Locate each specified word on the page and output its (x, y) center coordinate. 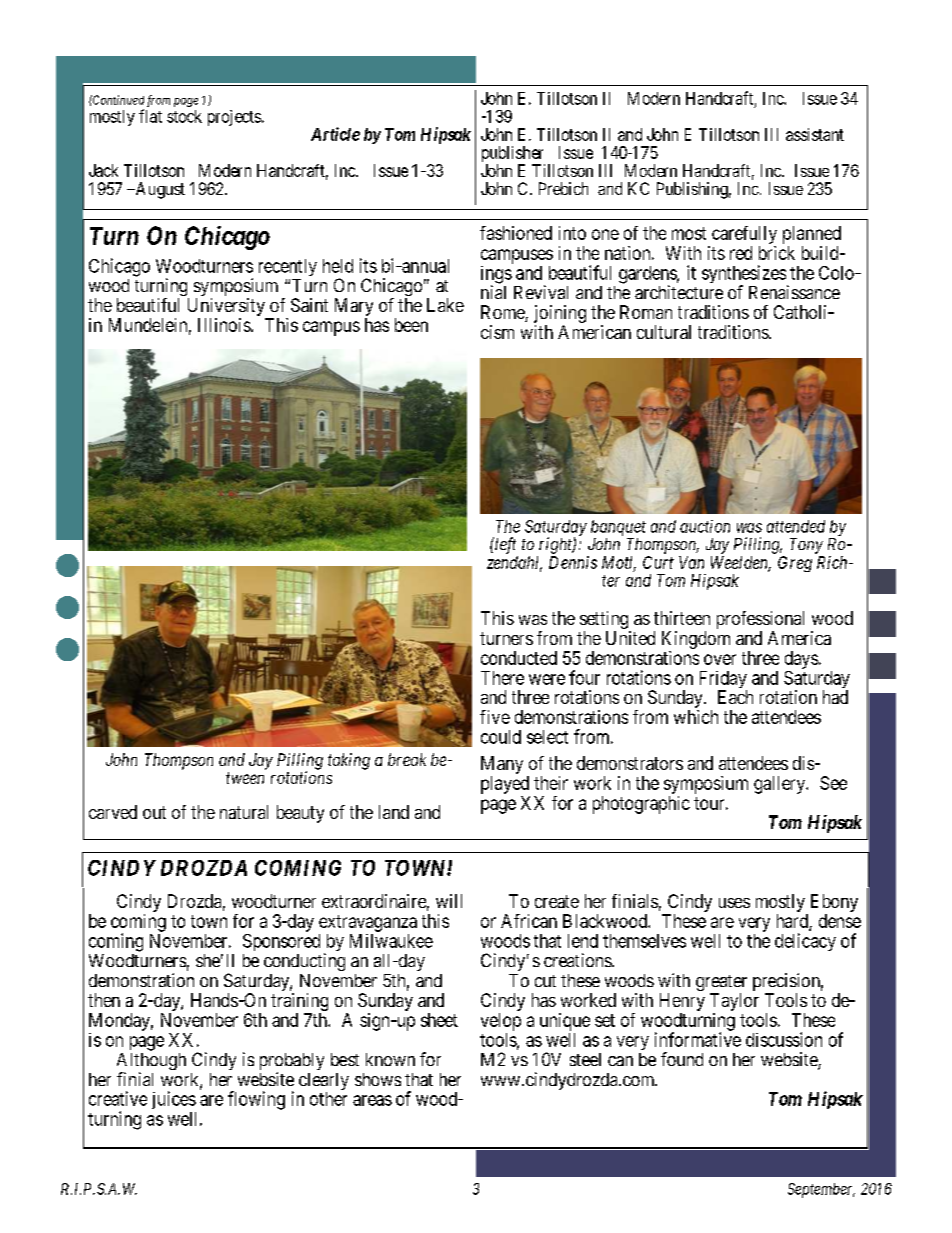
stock (184, 116)
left (504, 545)
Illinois (225, 325)
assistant (815, 134)
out (154, 812)
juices (174, 1100)
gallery (781, 785)
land (394, 812)
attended (796, 526)
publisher (513, 155)
